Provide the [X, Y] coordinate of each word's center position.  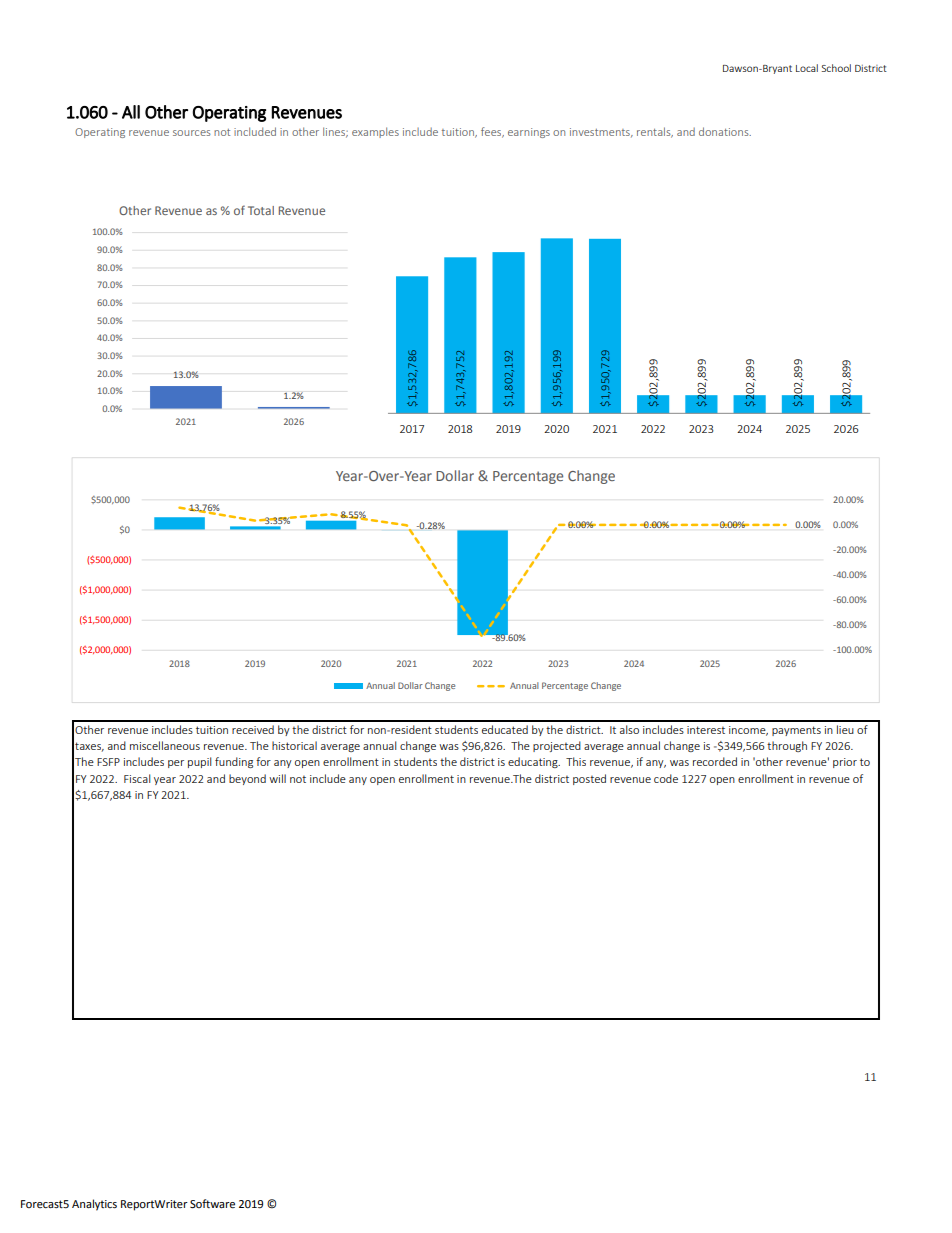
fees [492, 132]
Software [212, 1204]
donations [725, 131]
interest [706, 730]
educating [534, 762]
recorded [715, 761]
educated [505, 729]
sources [192, 133]
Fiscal [137, 778]
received [253, 729]
